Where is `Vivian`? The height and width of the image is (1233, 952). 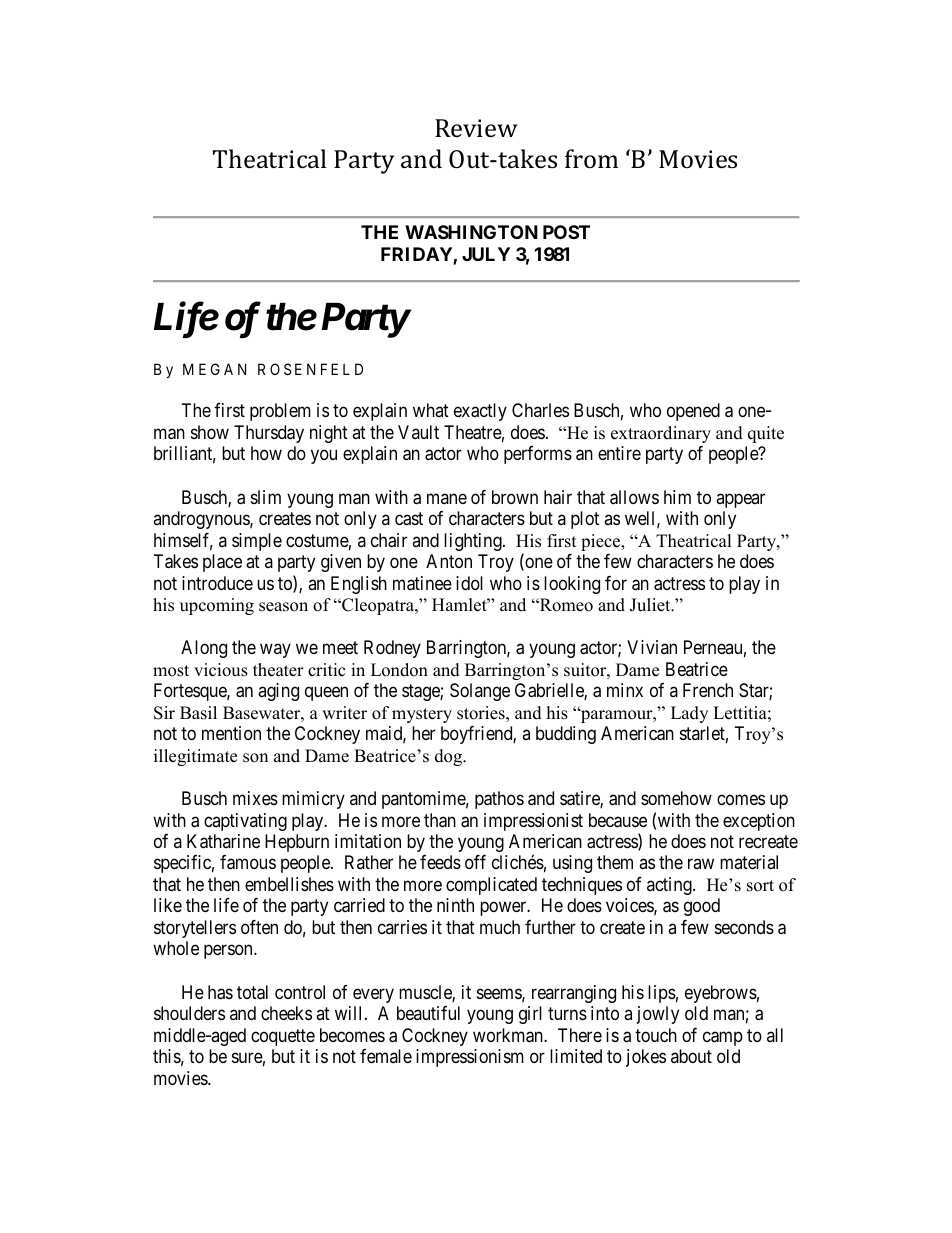
Vivian is located at coordinates (652, 647).
